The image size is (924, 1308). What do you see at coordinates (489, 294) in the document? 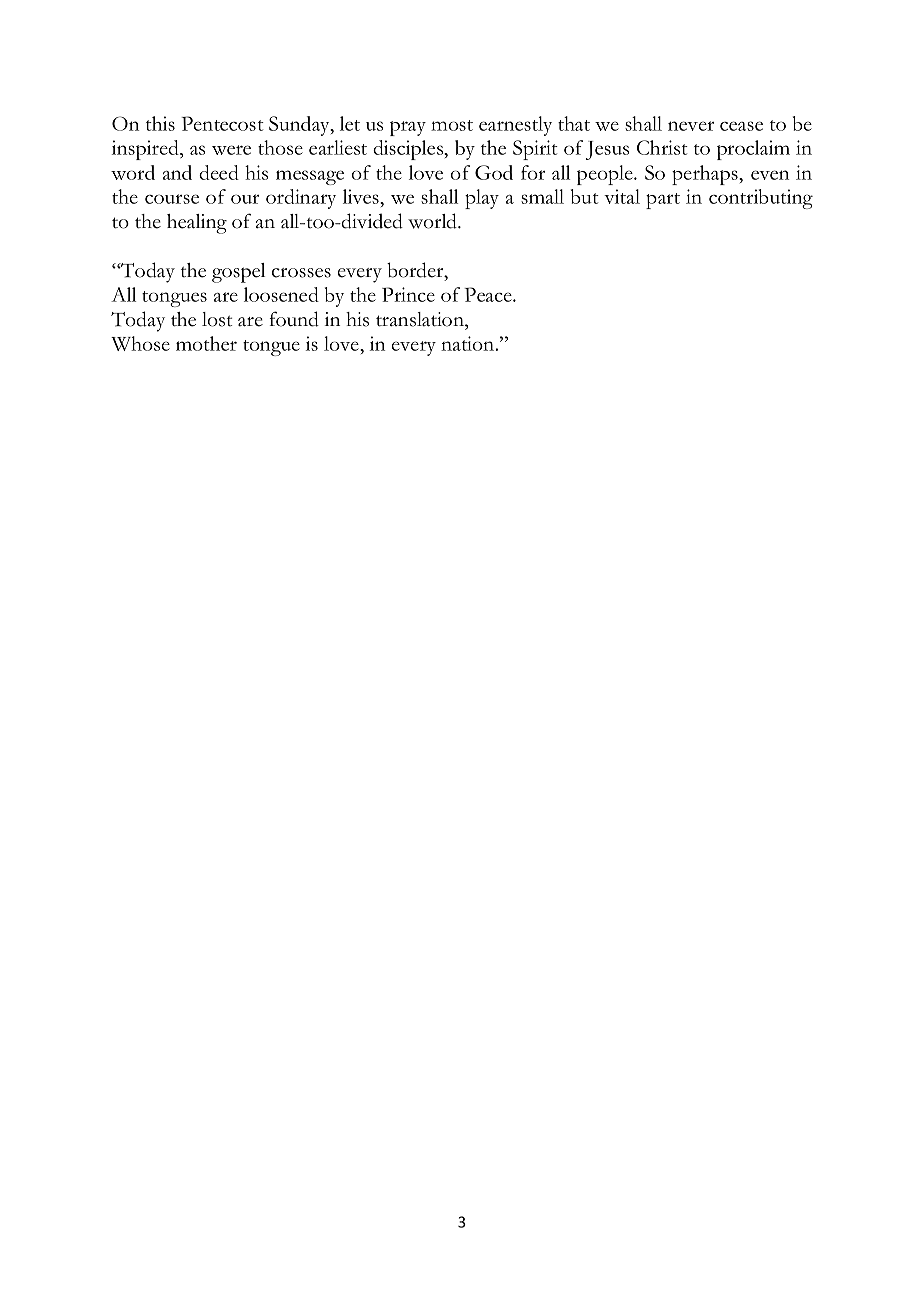
I see `Peace` at bounding box center [489, 294].
